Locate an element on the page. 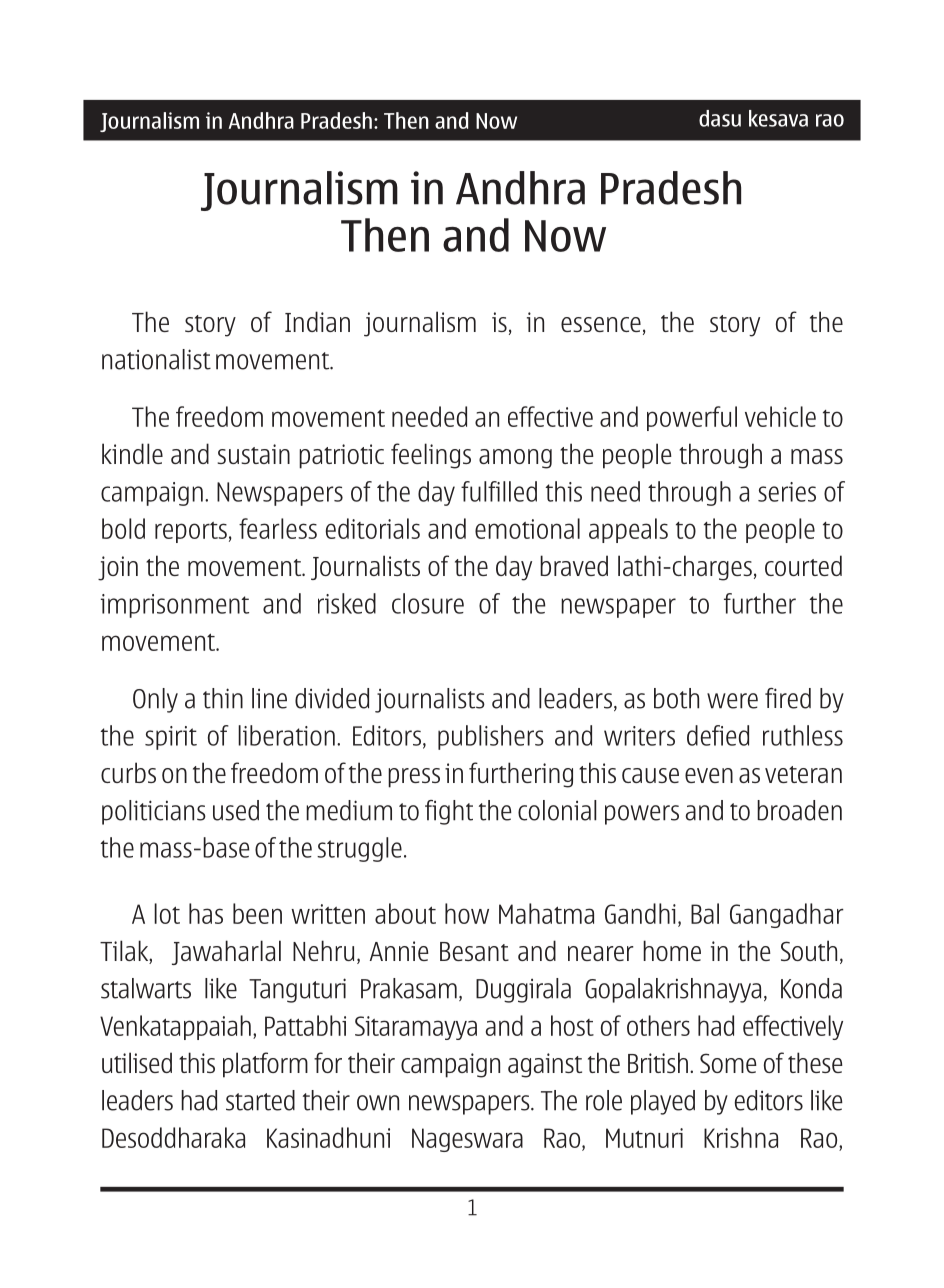 The image size is (944, 1288). were is located at coordinates (732, 701).
